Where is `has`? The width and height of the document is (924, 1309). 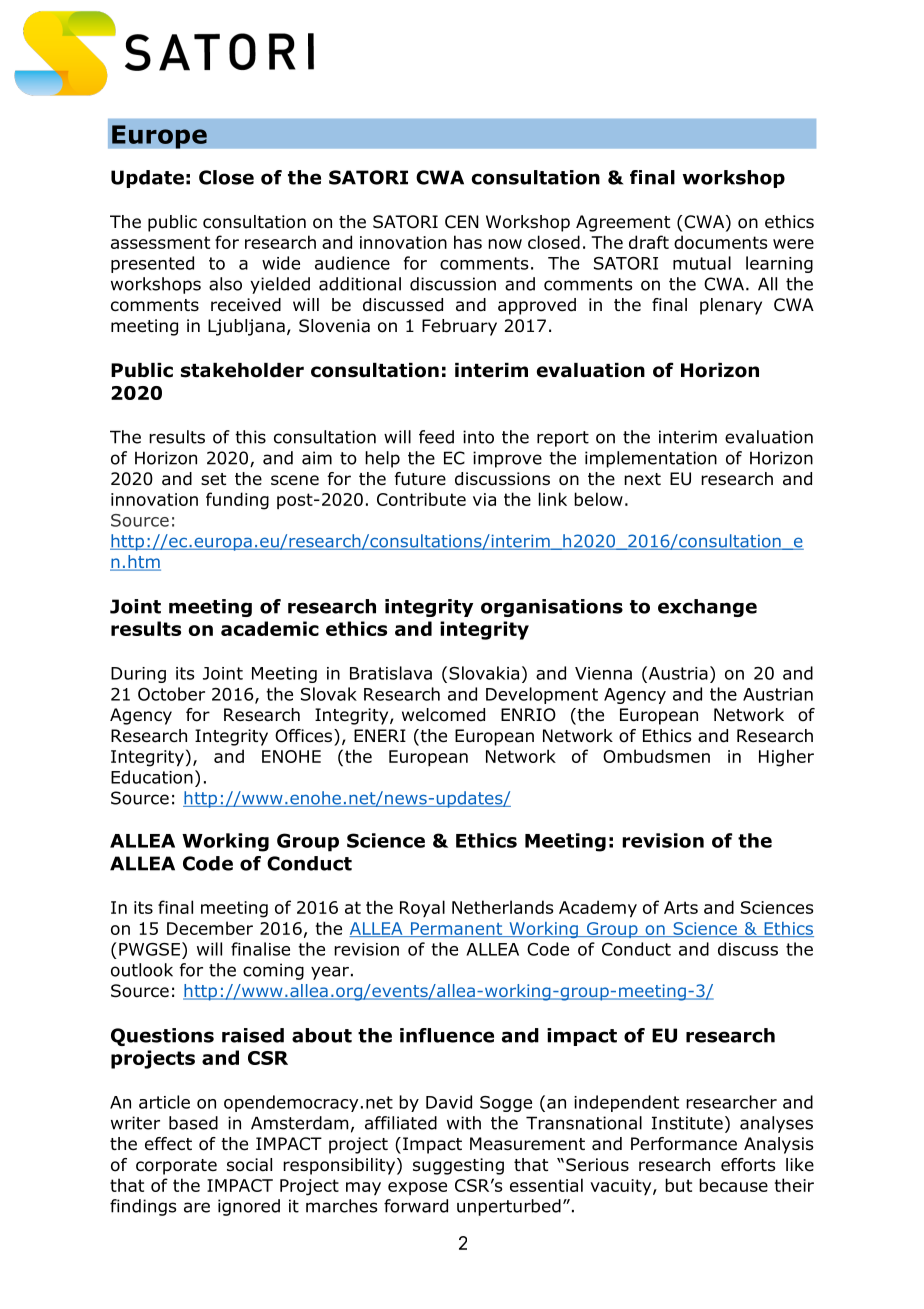
has is located at coordinates (468, 242).
